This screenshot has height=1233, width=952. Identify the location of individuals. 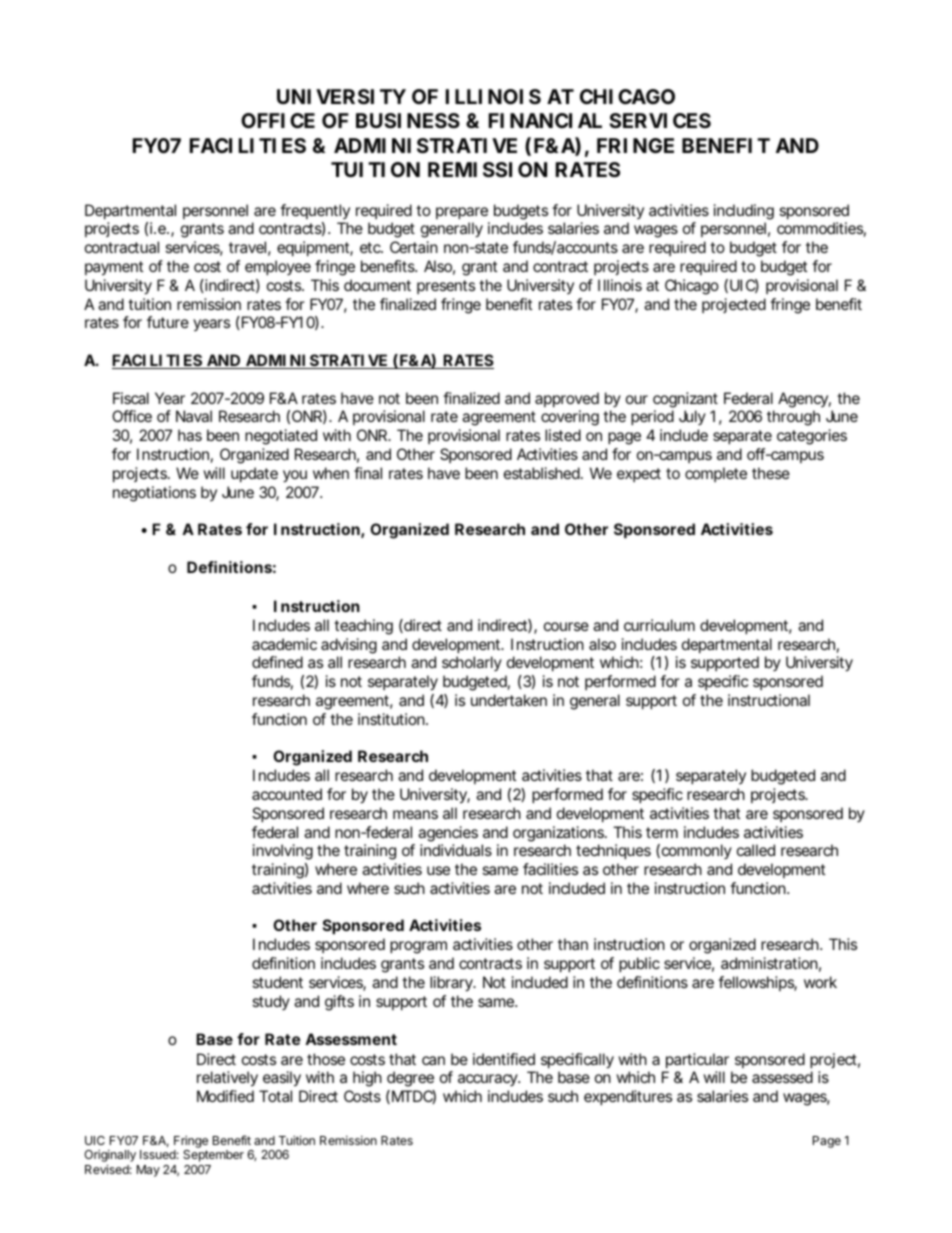
(456, 850).
